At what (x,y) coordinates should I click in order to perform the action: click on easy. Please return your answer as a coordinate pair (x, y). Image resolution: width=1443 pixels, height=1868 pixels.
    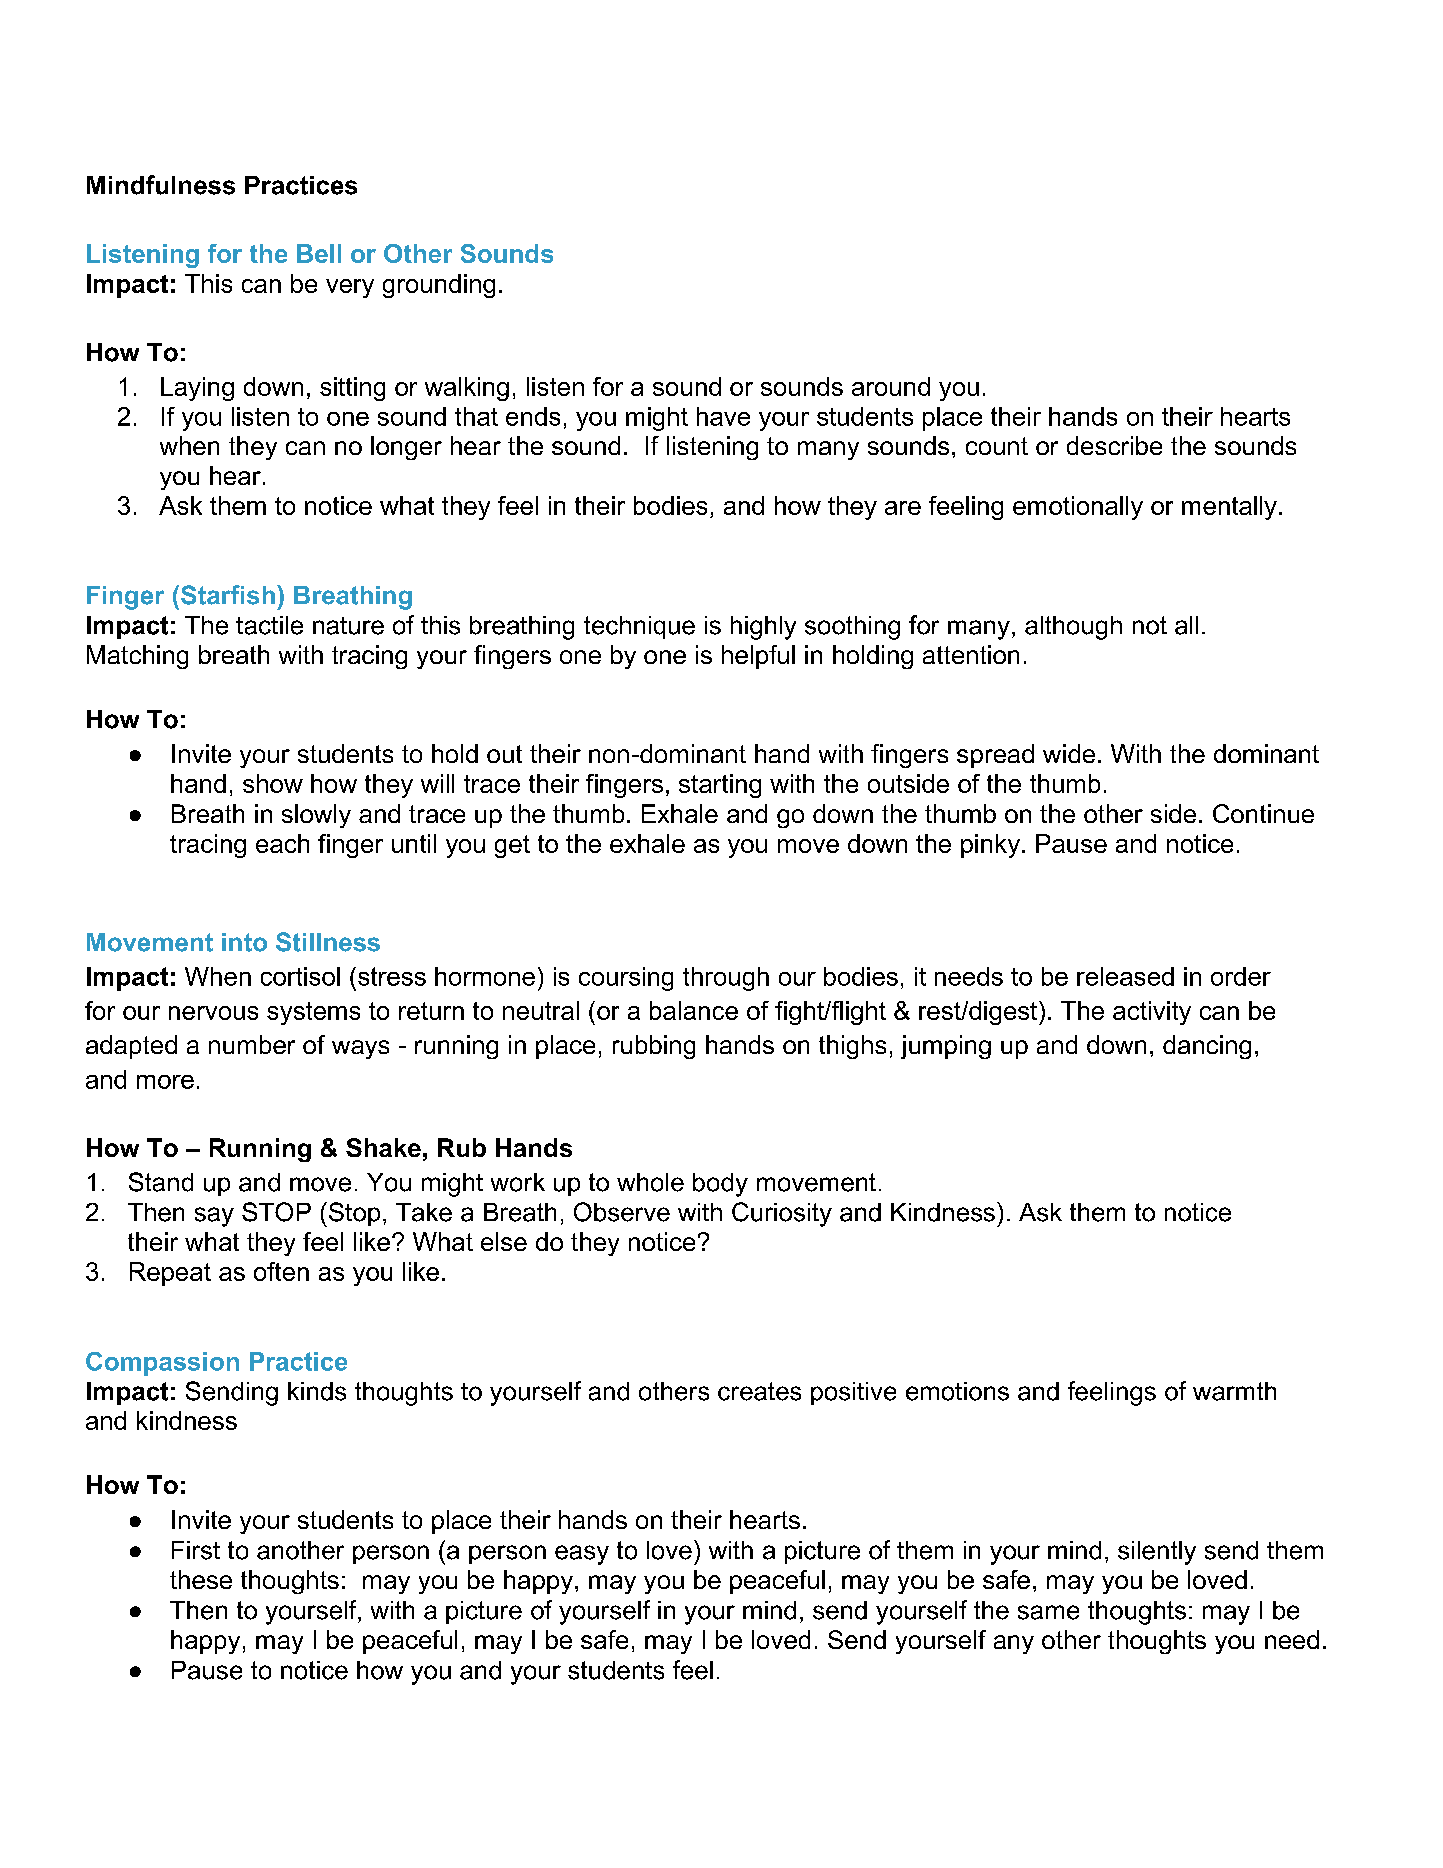
    Looking at the image, I should click on (582, 1555).
